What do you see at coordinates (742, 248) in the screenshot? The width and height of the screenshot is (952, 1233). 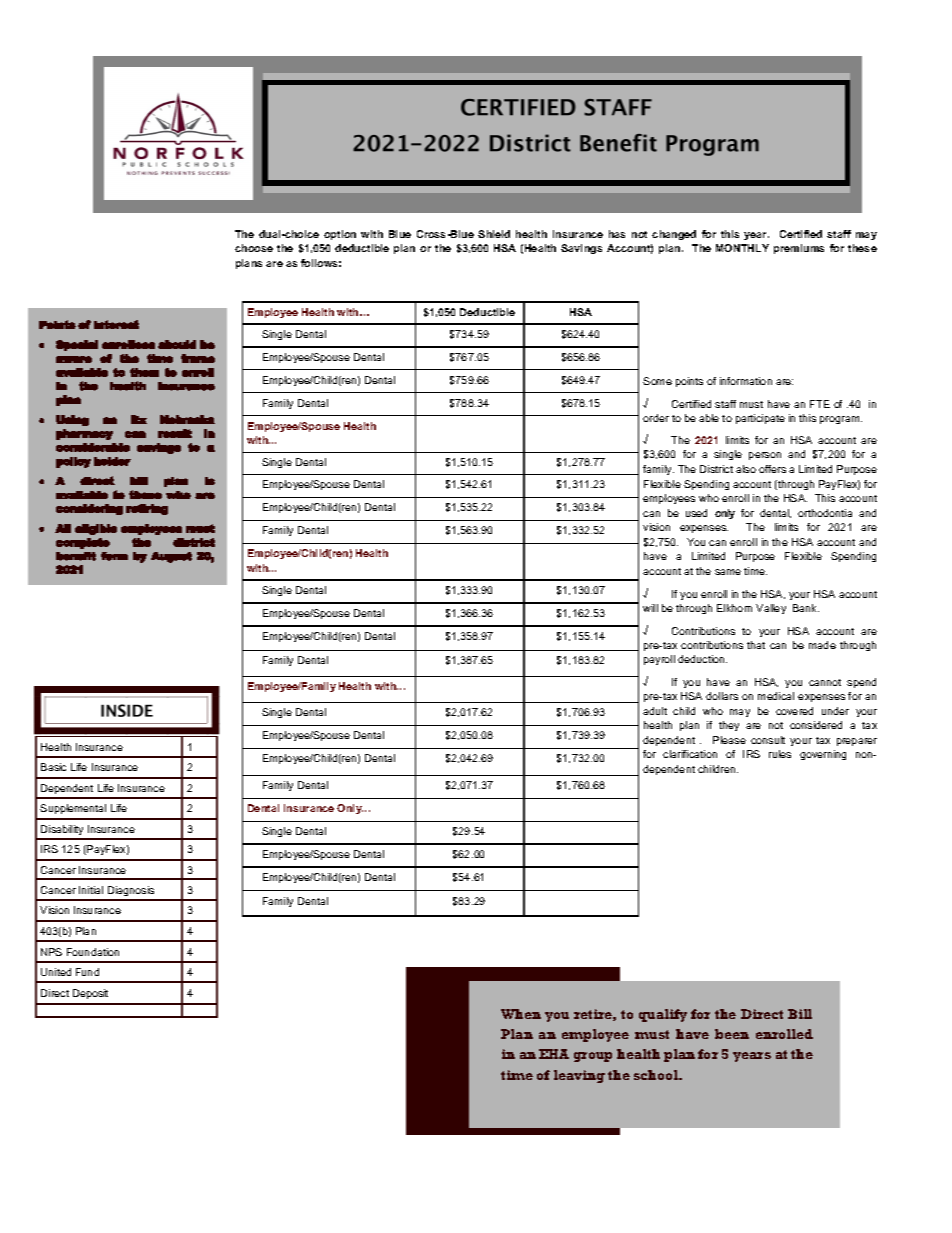 I see `MONTHLY` at bounding box center [742, 248].
